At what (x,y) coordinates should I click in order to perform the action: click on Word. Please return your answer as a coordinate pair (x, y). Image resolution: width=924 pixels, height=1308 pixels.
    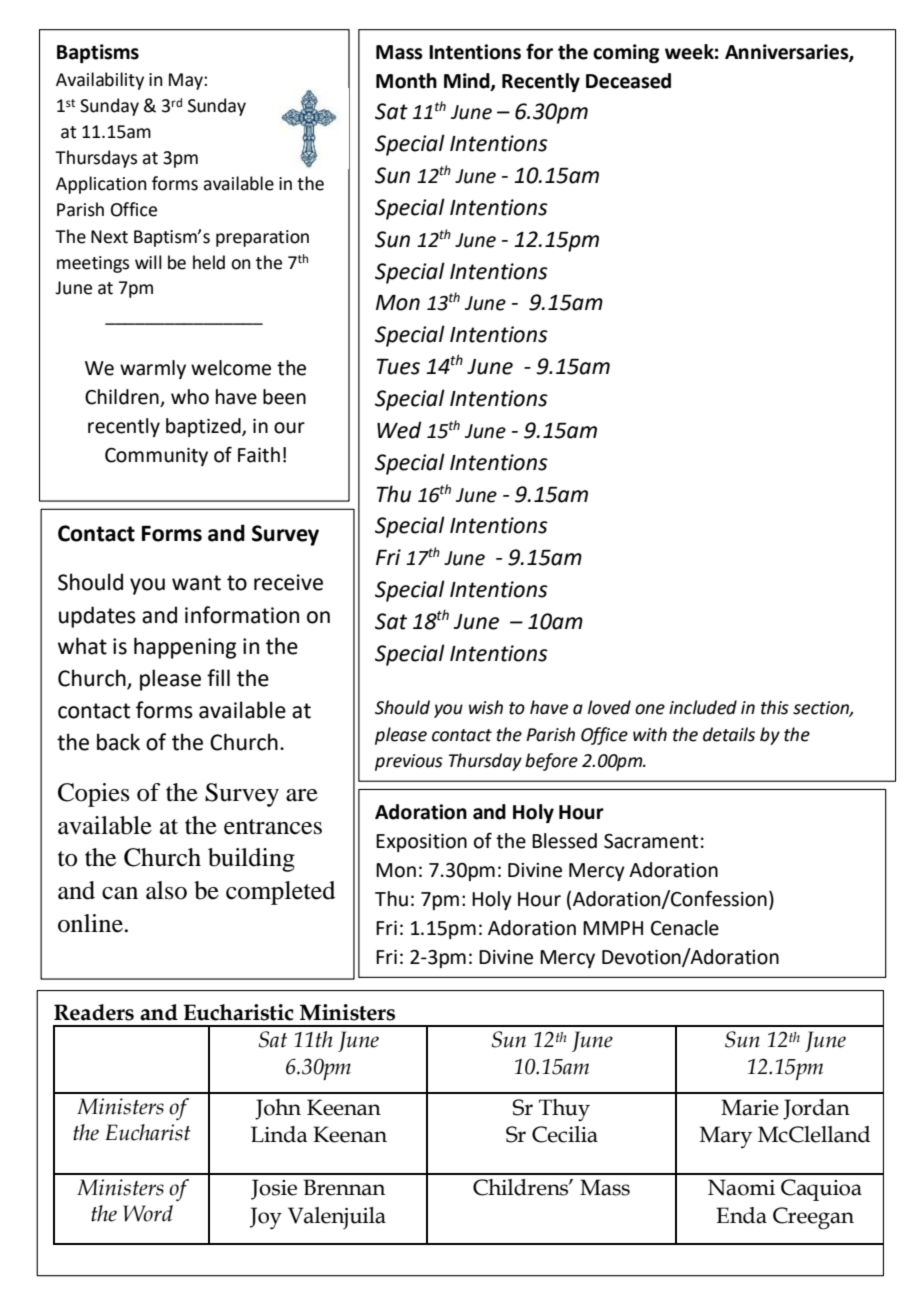
    Looking at the image, I should click on (148, 1213).
